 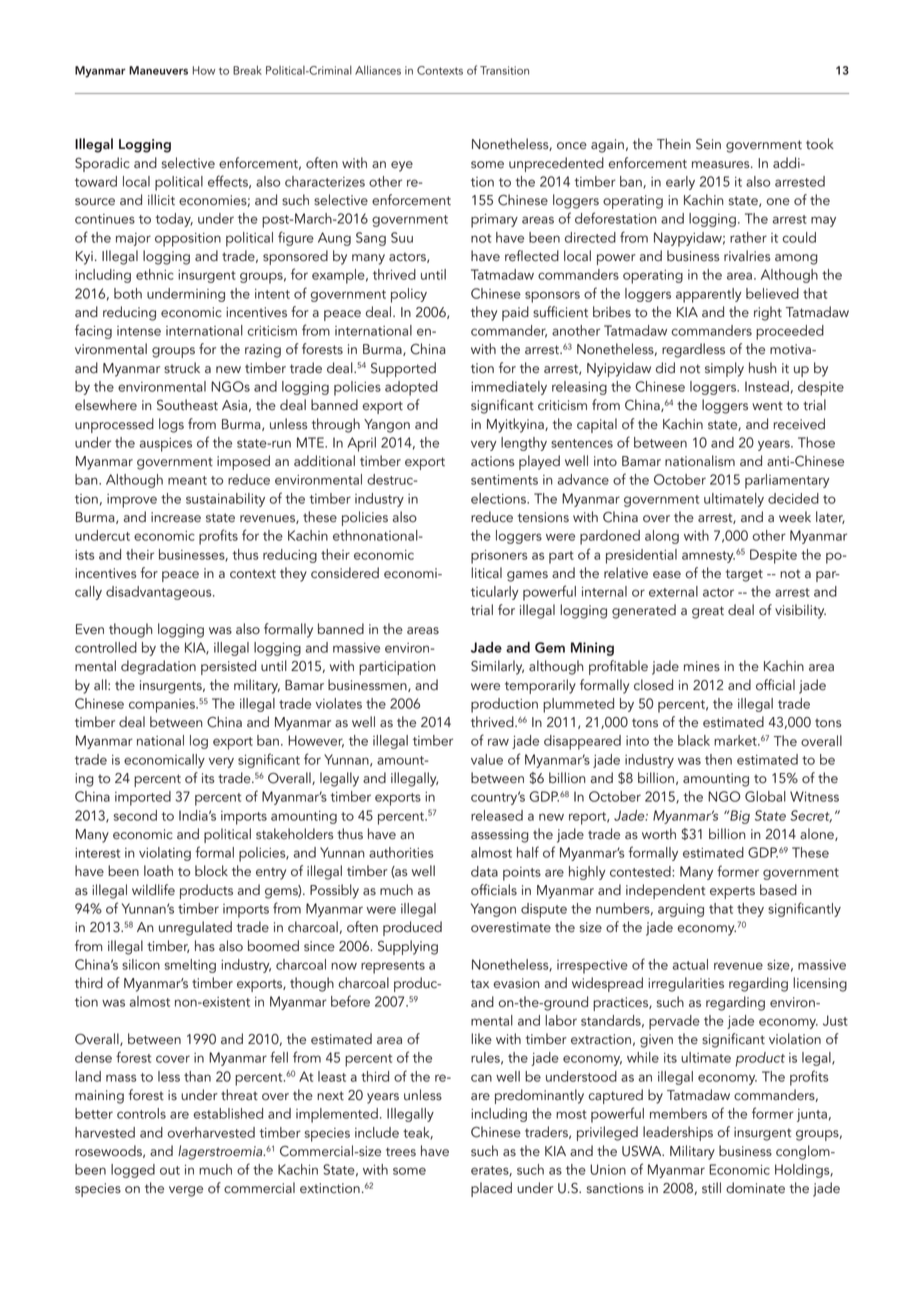 I want to click on persisted, so click(x=228, y=667).
